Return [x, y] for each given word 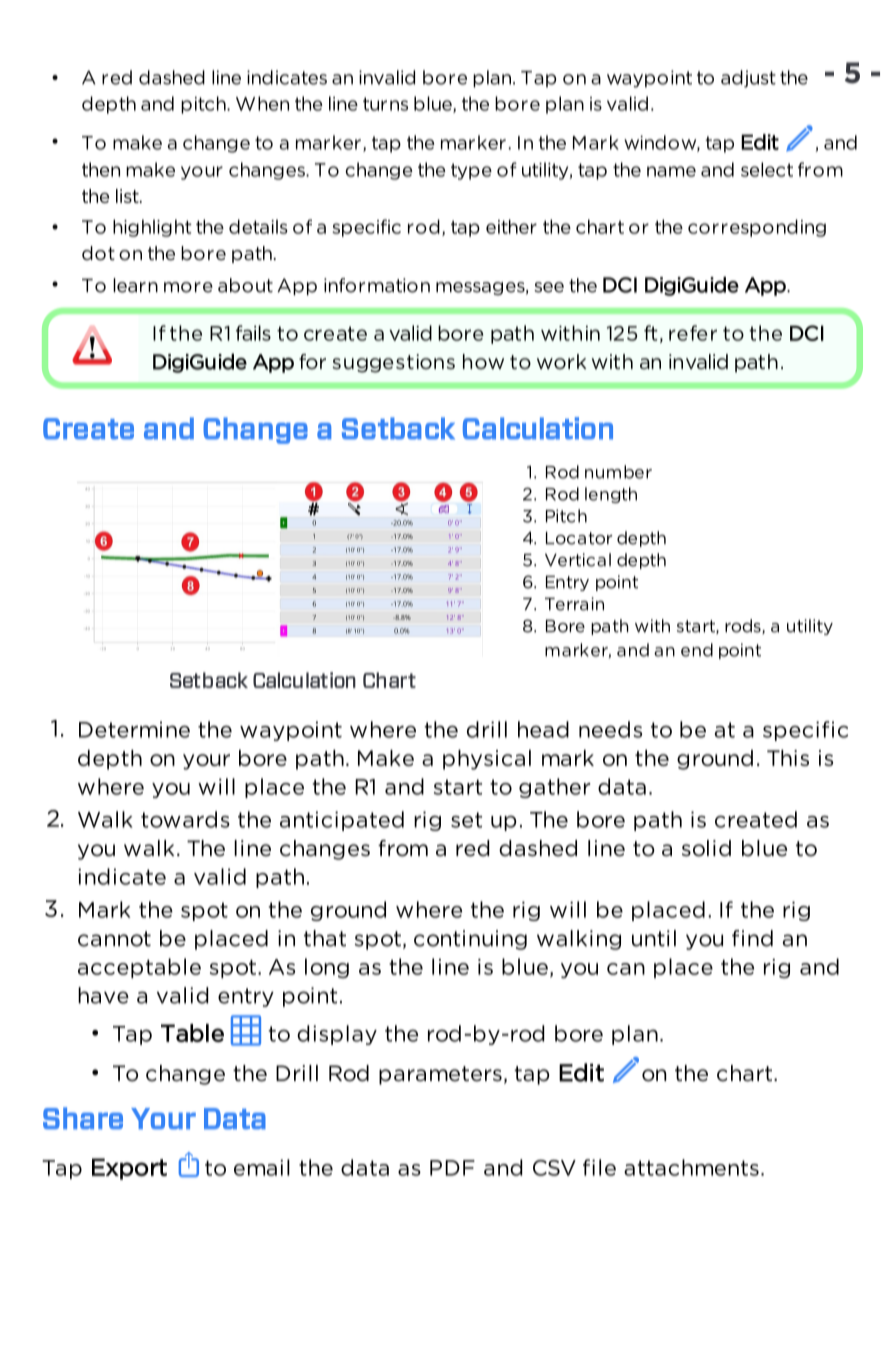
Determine [134, 729]
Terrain [574, 604]
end [697, 650]
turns [385, 104]
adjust [748, 79]
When [262, 103]
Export [129, 1169]
